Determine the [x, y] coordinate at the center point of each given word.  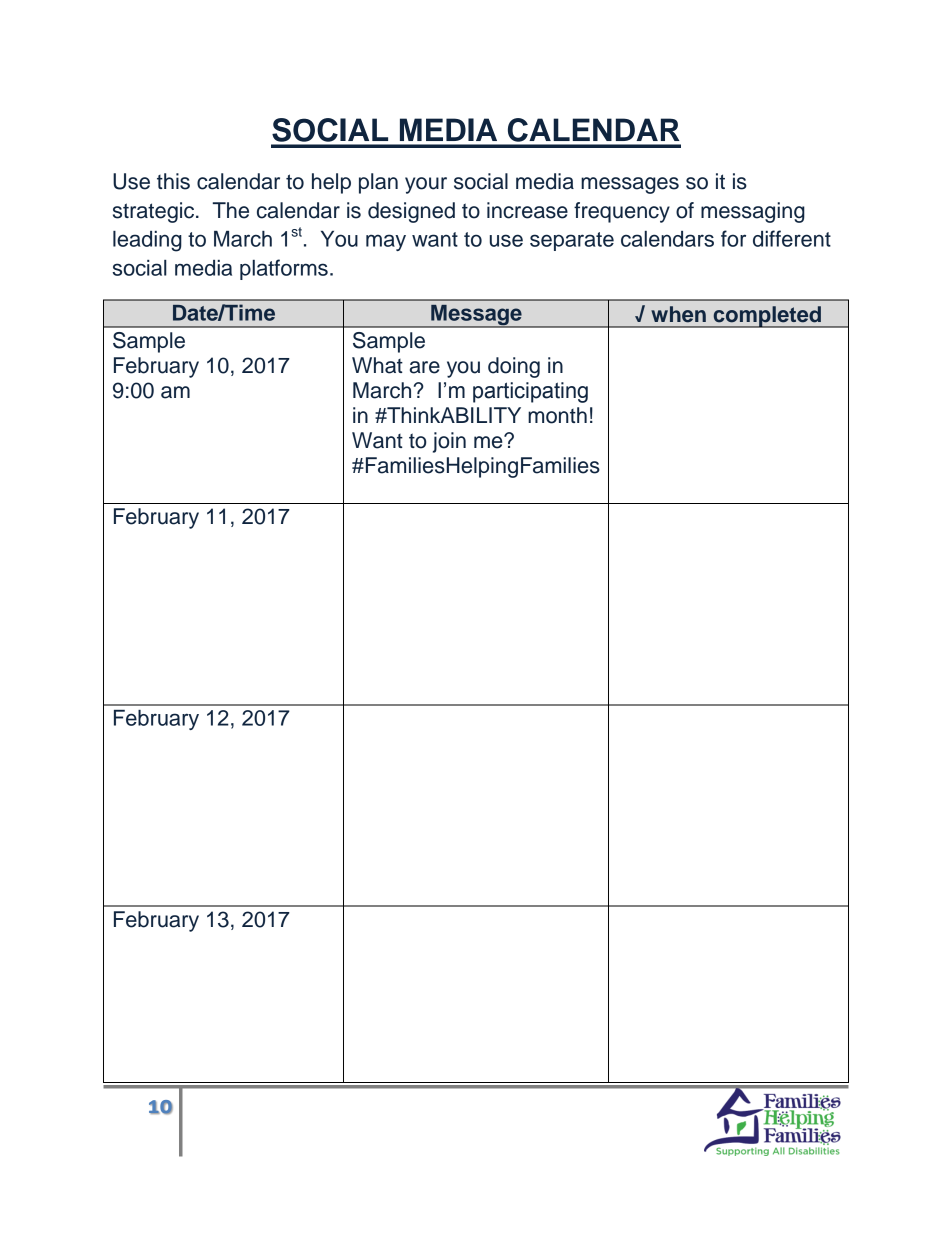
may [386, 242]
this [173, 181]
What [377, 365]
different [792, 238]
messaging [753, 212]
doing [514, 367]
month [557, 415]
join [449, 442]
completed [767, 317]
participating [530, 392]
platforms [284, 269]
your [426, 185]
